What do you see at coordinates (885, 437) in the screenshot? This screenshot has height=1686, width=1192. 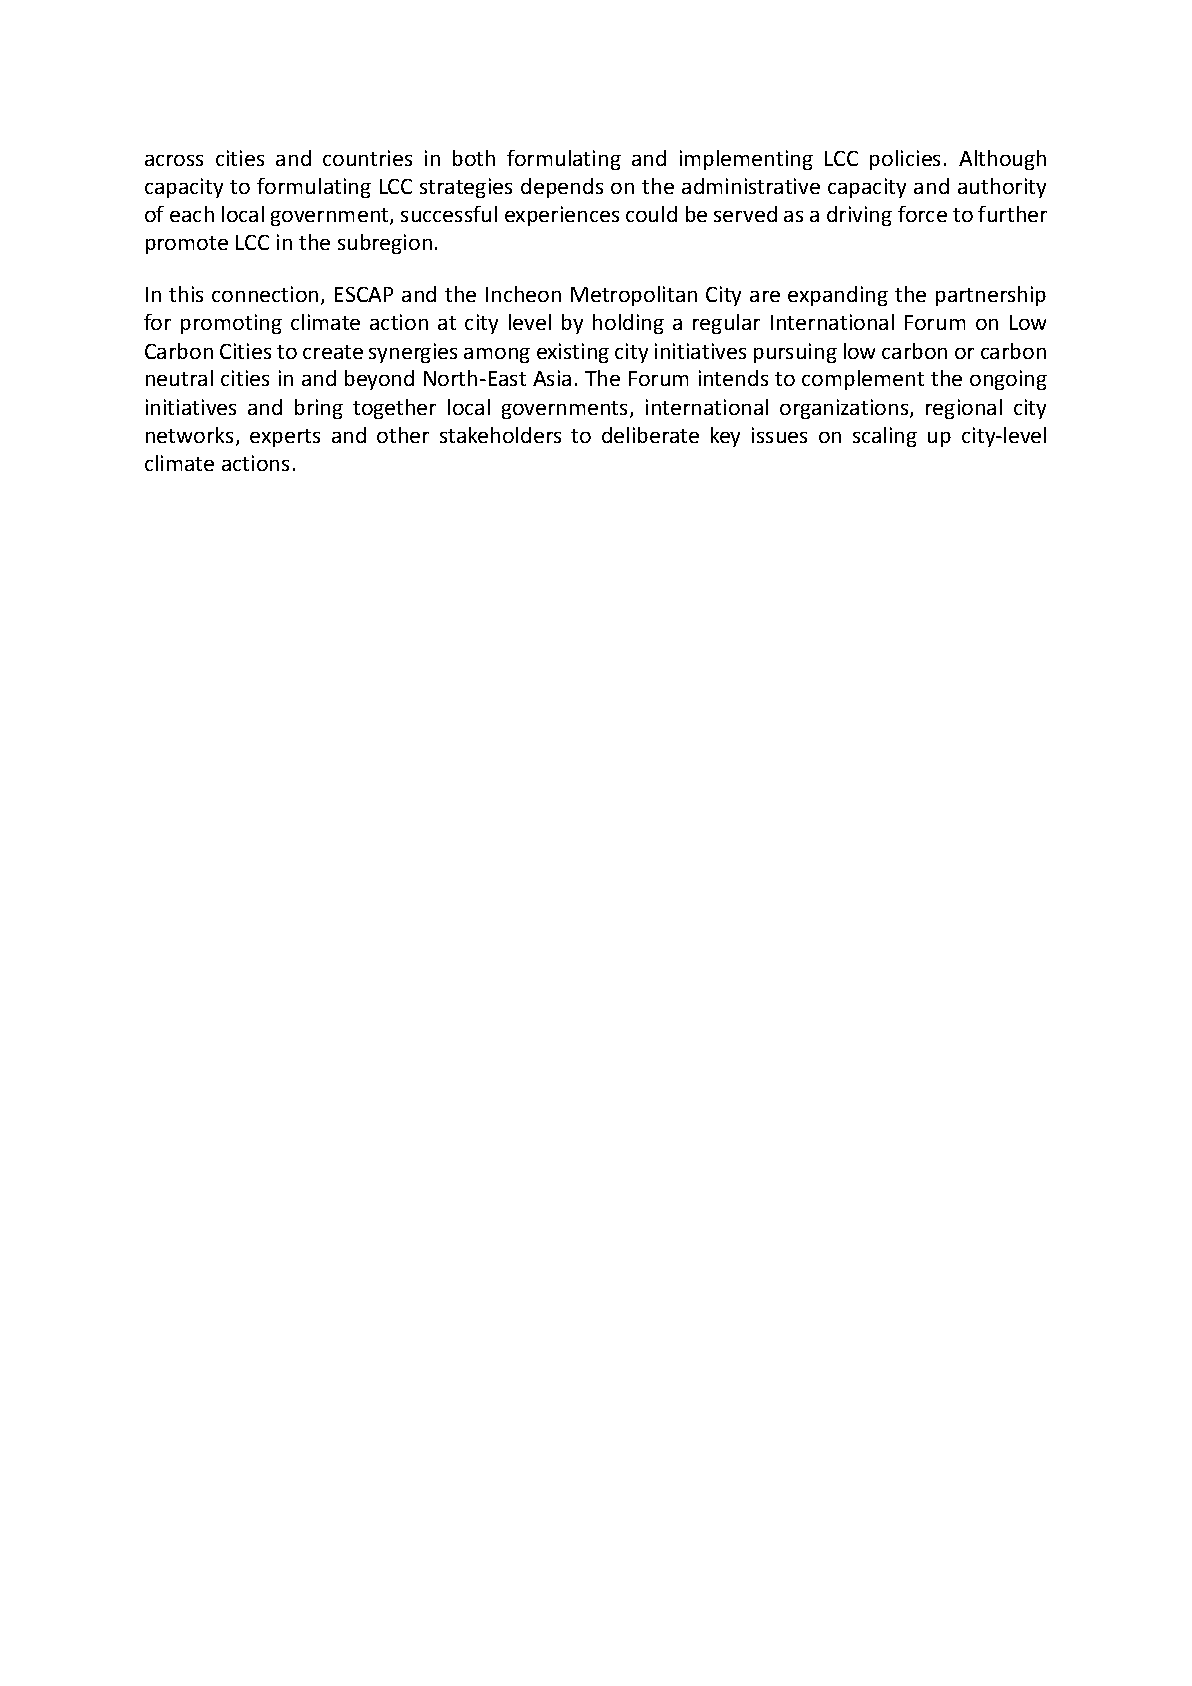 I see `scaling` at bounding box center [885, 437].
